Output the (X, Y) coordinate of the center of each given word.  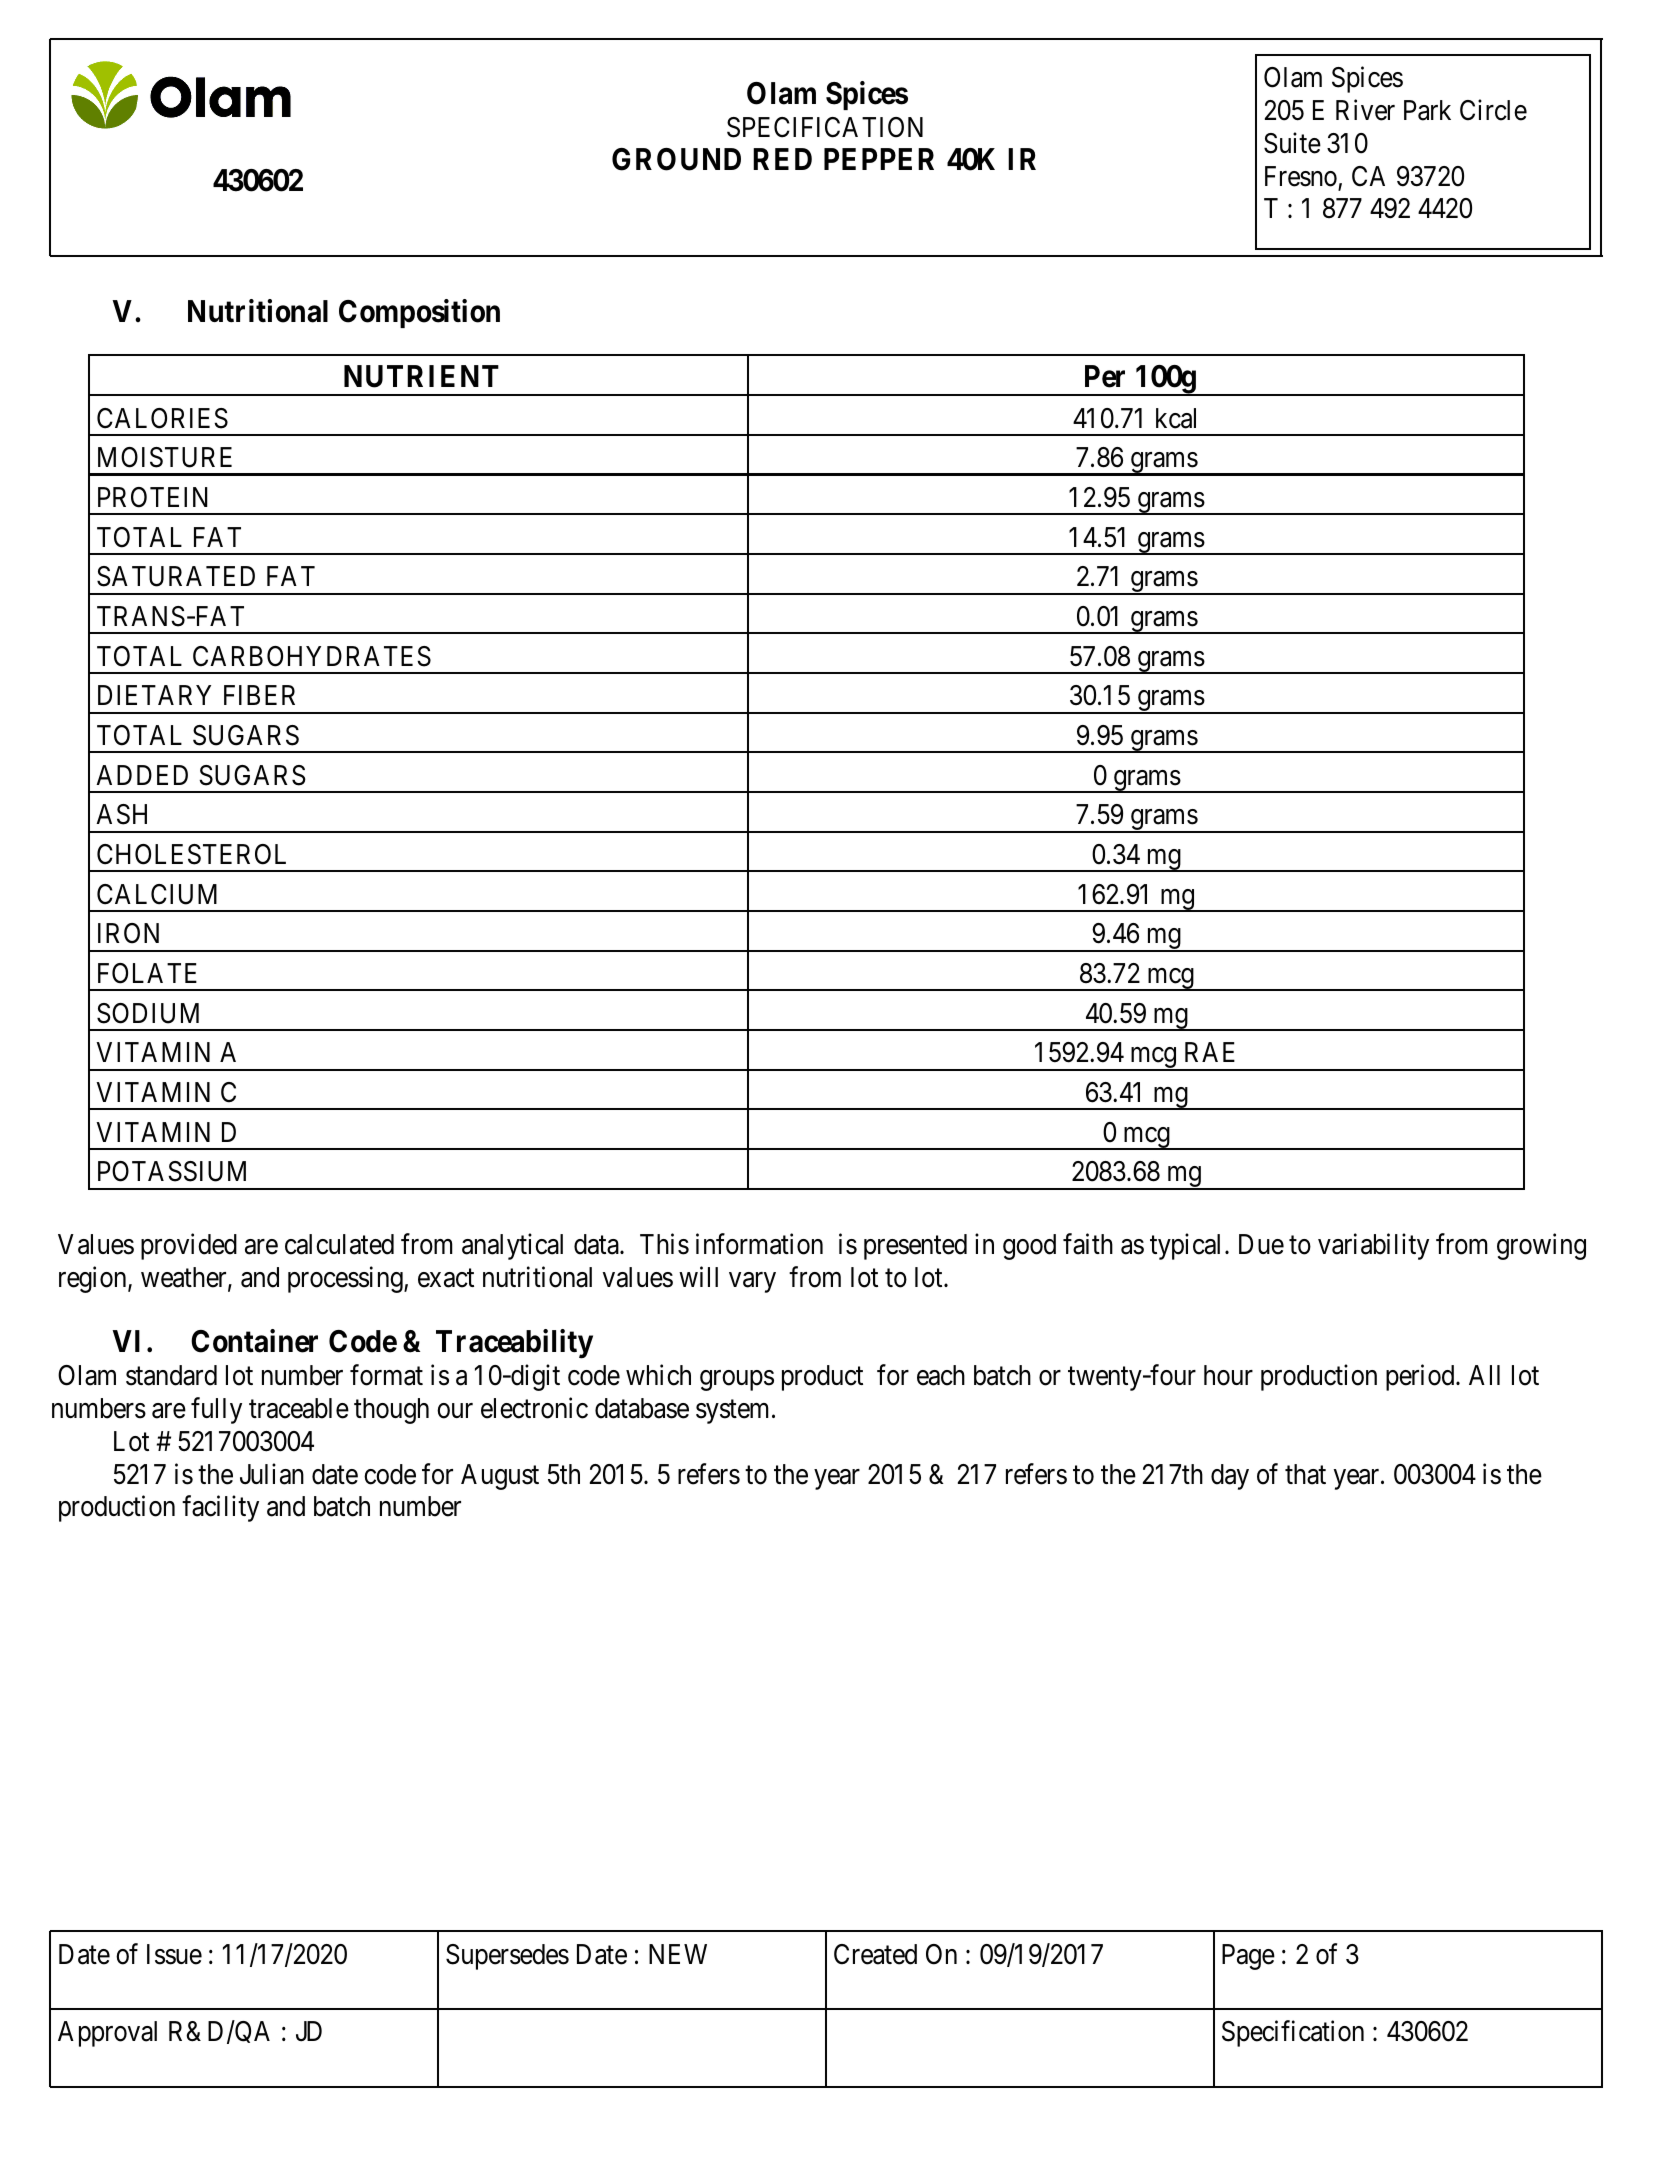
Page (1248, 1957)
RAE (1210, 1052)
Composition (419, 313)
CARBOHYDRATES (312, 656)
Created (875, 1954)
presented (915, 1247)
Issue (174, 1954)
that (1305, 1474)
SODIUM (148, 1013)
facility (220, 1509)
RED (782, 159)
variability (1373, 1246)
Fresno (1301, 176)
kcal (1176, 418)
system (734, 1412)
